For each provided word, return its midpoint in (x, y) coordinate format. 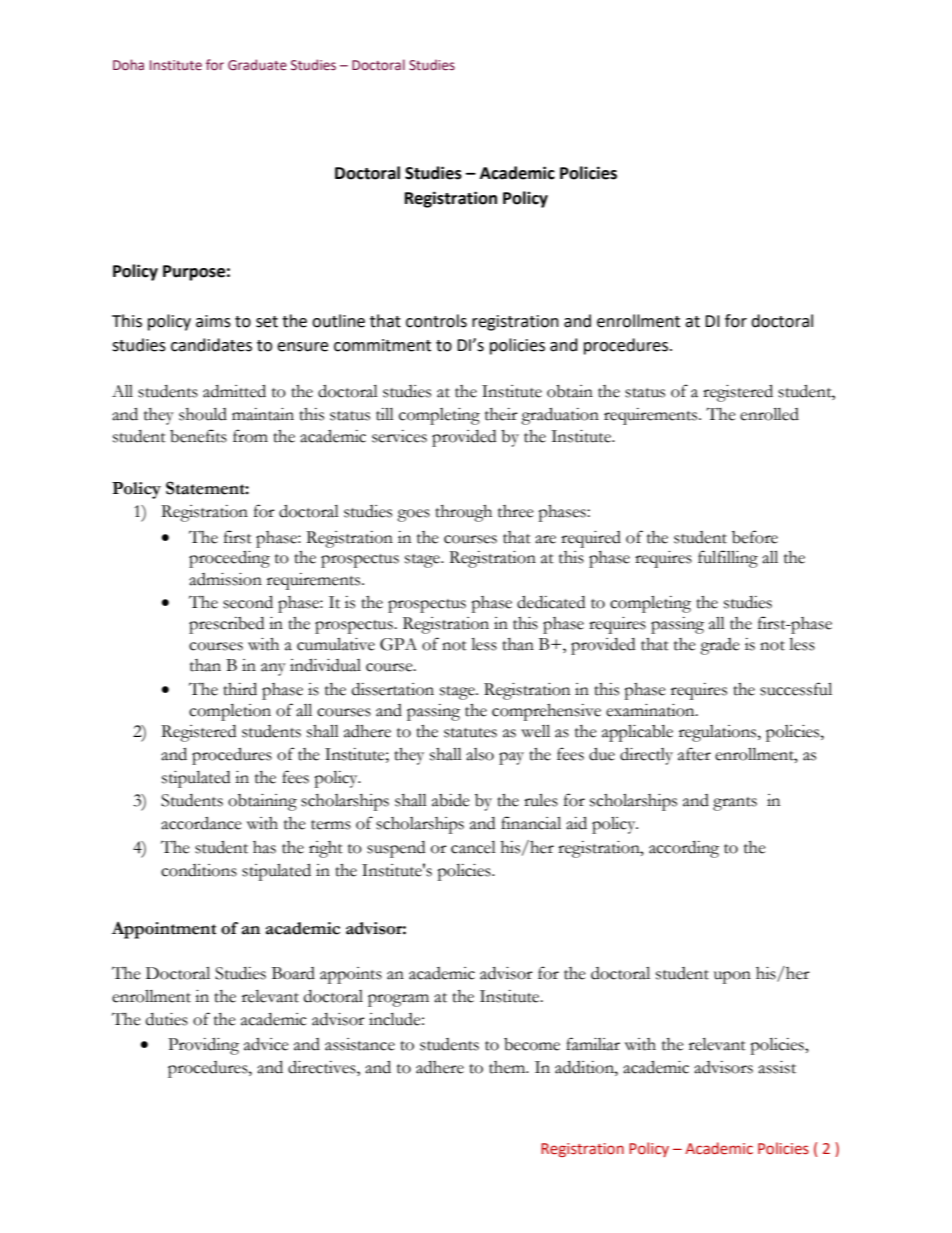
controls (436, 321)
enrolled (769, 414)
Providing (203, 1046)
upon (732, 977)
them (508, 1067)
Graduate (257, 65)
